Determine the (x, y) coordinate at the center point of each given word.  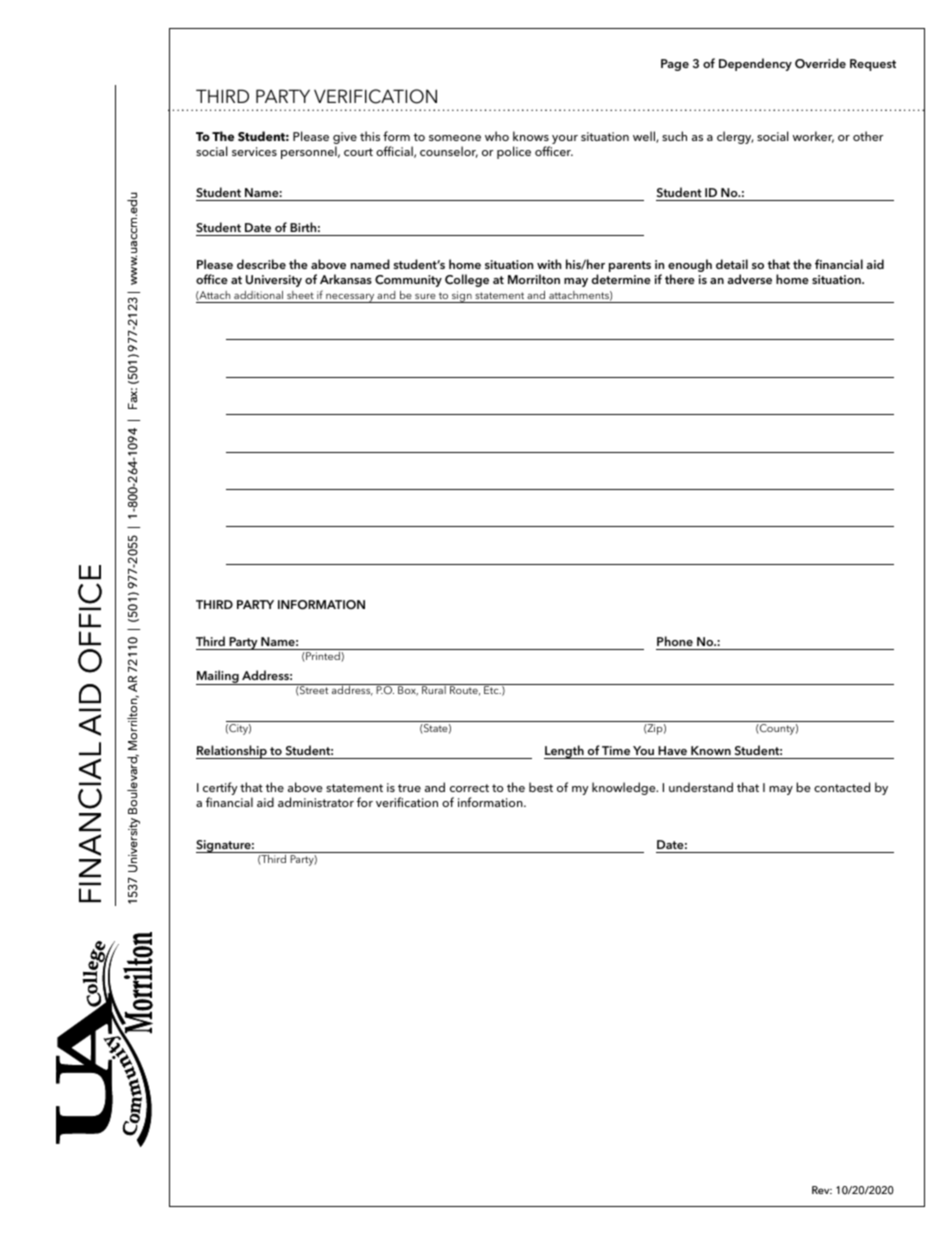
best (541, 787)
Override (820, 63)
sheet (300, 295)
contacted (842, 787)
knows (531, 136)
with (549, 264)
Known (711, 750)
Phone (675, 641)
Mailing (218, 677)
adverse (749, 279)
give (345, 139)
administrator (316, 802)
